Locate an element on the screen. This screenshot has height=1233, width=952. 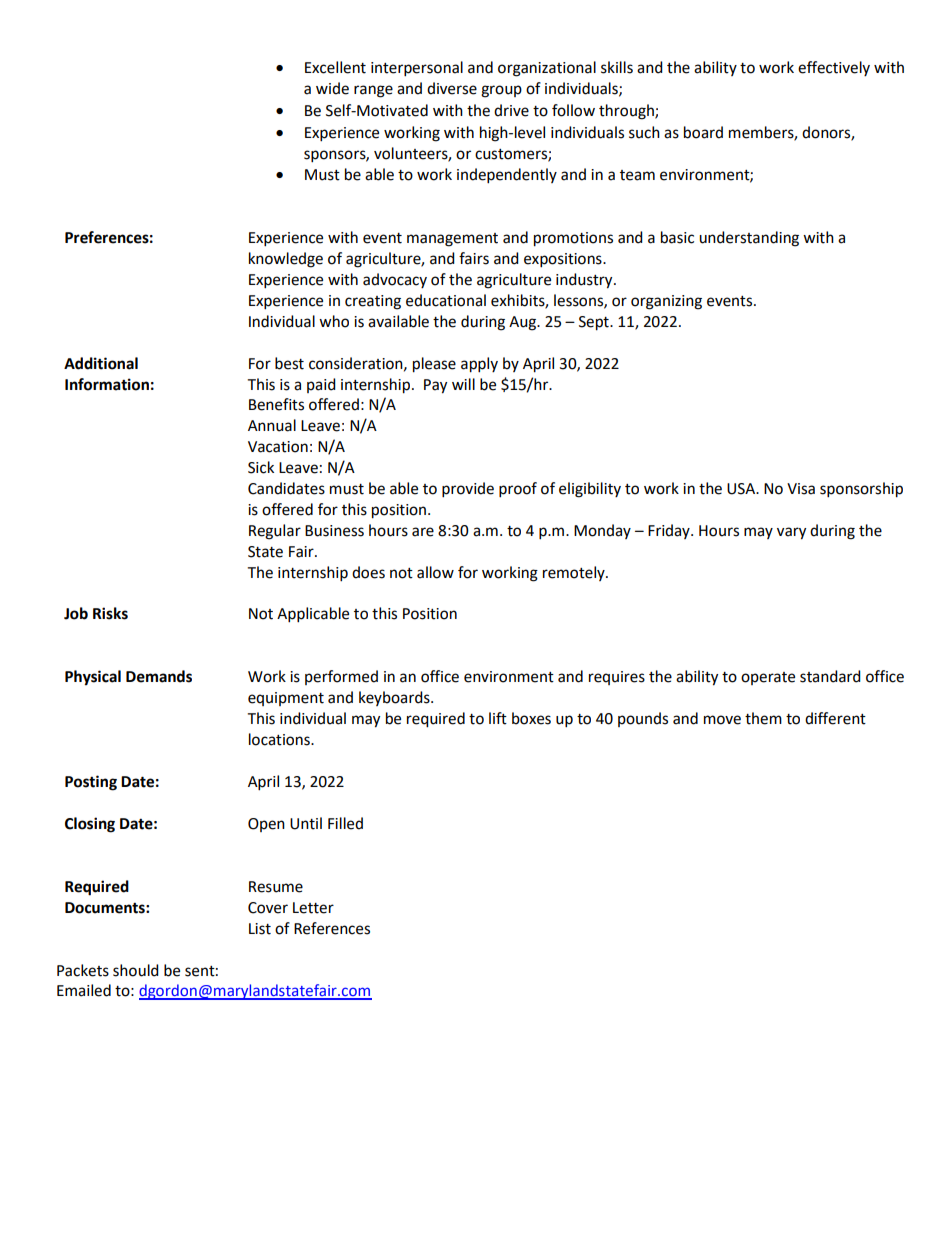
educational is located at coordinates (446, 300).
